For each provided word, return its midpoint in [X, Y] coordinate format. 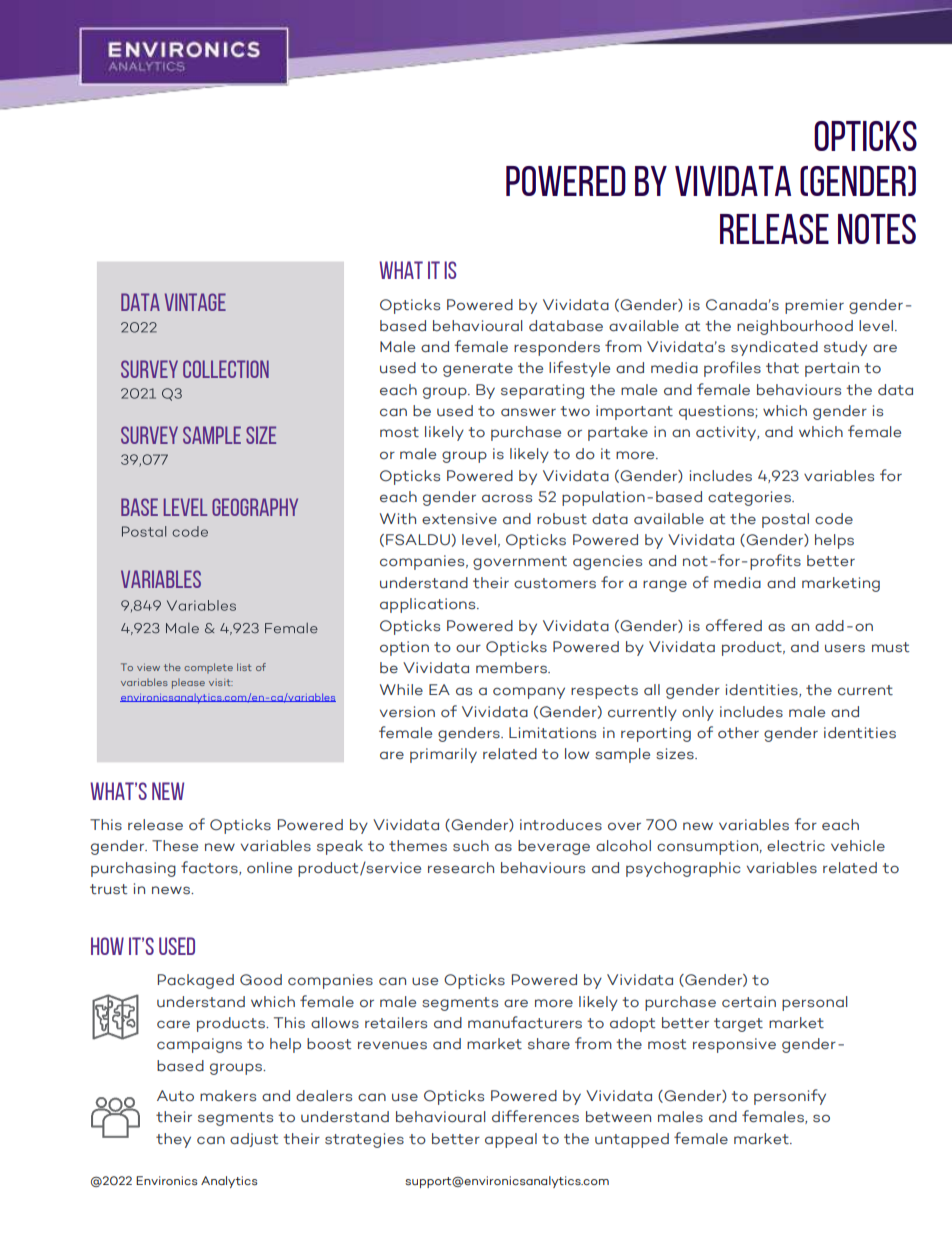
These [175, 846]
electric [796, 846]
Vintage [195, 302]
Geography [255, 507]
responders [557, 348]
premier [814, 306]
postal [785, 520]
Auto [175, 1096]
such [471, 846]
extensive [459, 519]
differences [535, 1116]
